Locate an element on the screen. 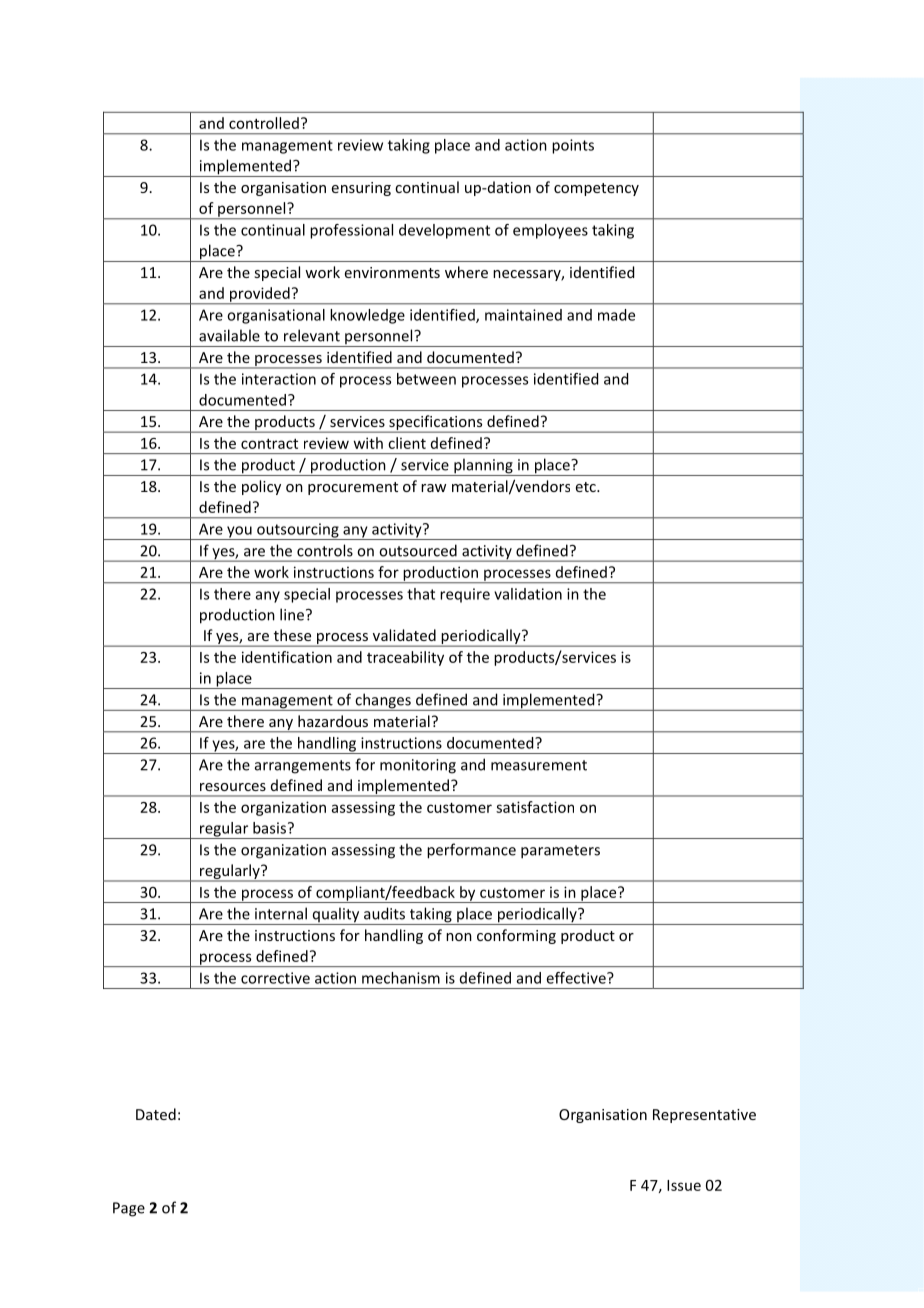  ensuring is located at coordinates (361, 189).
